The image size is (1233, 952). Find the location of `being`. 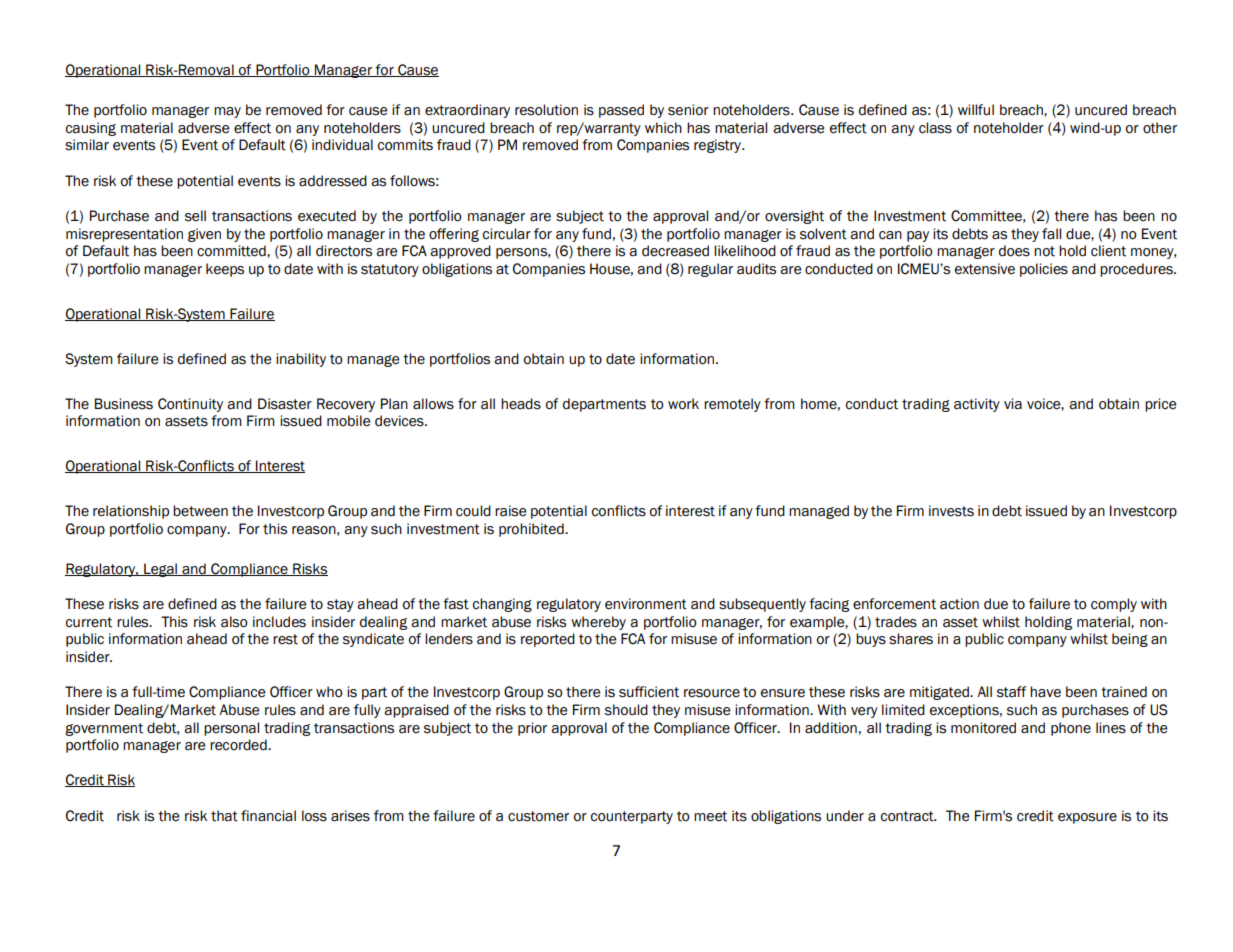

being is located at coordinates (1130, 640).
